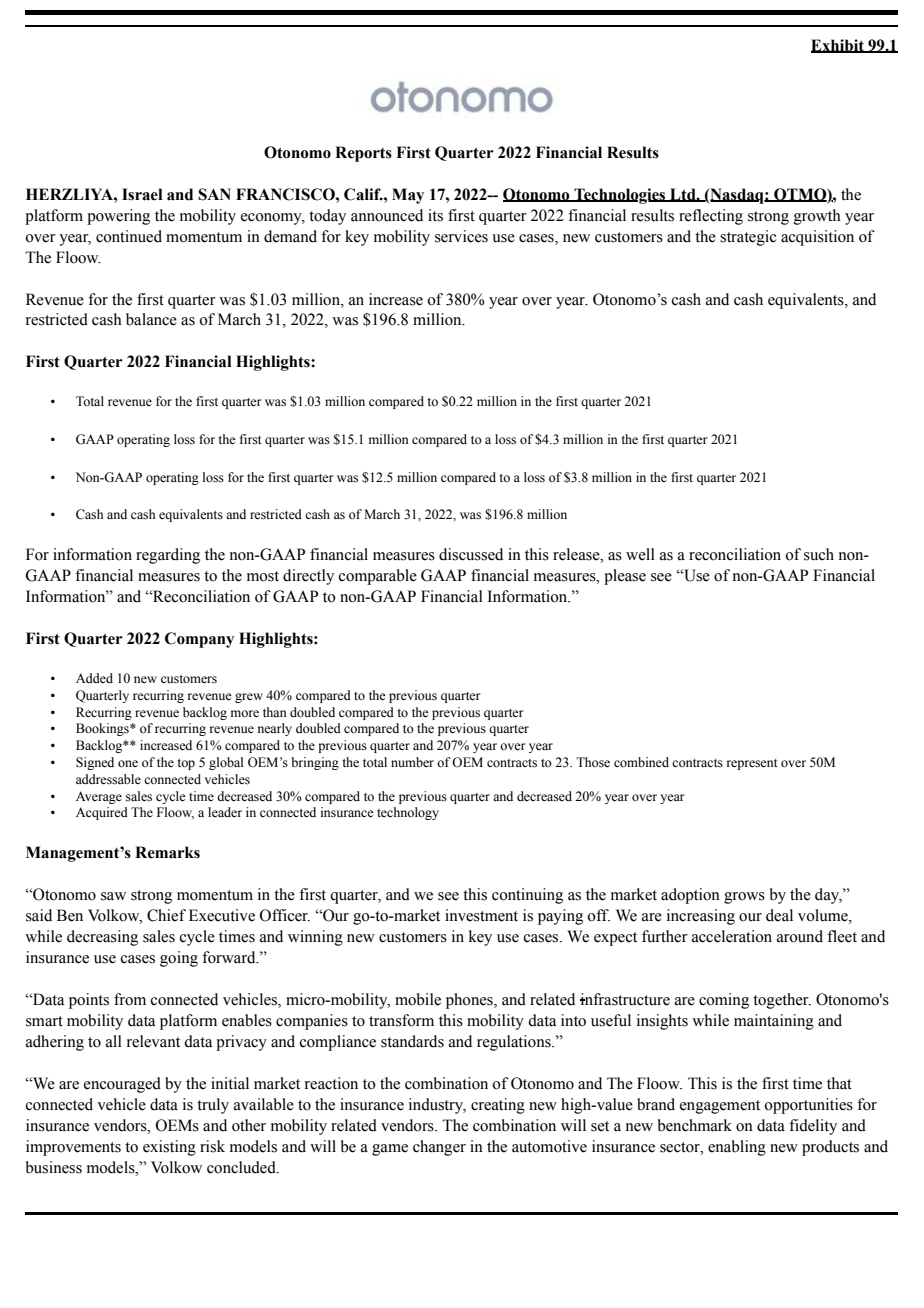 This screenshot has height=1308, width=924. What do you see at coordinates (363, 154) in the screenshot?
I see `Reports` at bounding box center [363, 154].
